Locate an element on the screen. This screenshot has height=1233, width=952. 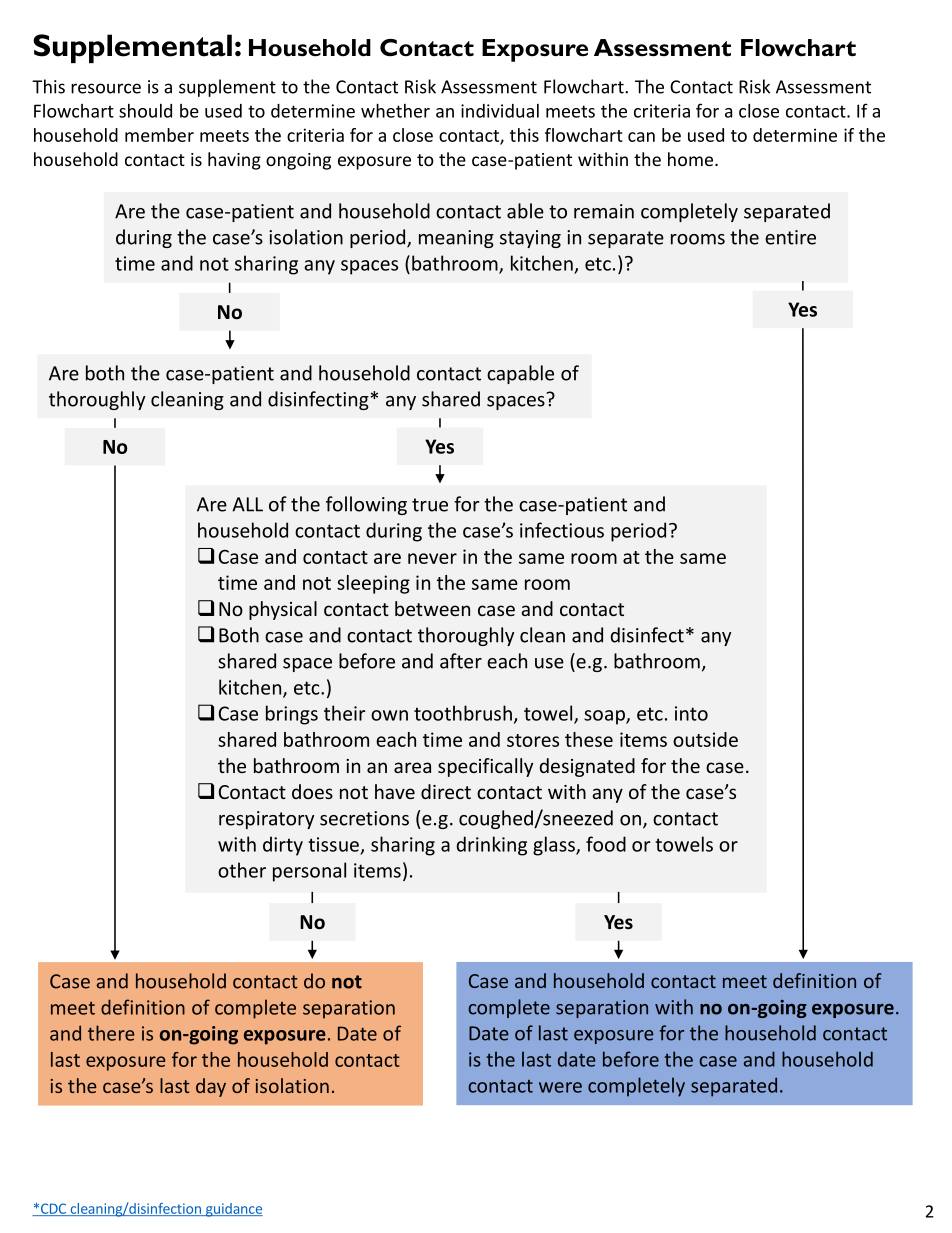
home is located at coordinates (692, 159).
